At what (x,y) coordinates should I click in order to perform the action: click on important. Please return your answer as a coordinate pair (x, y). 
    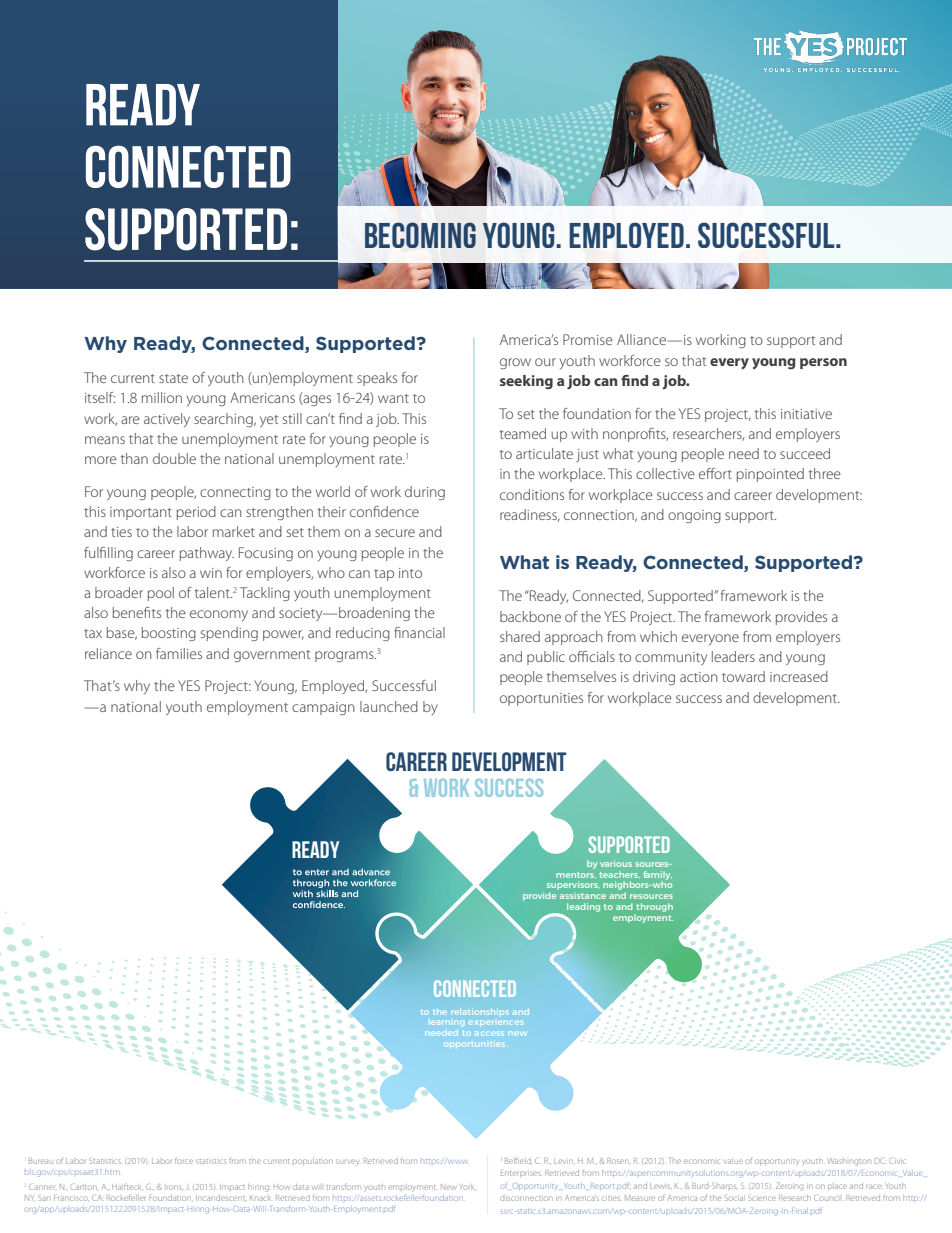
    Looking at the image, I should click on (141, 513).
